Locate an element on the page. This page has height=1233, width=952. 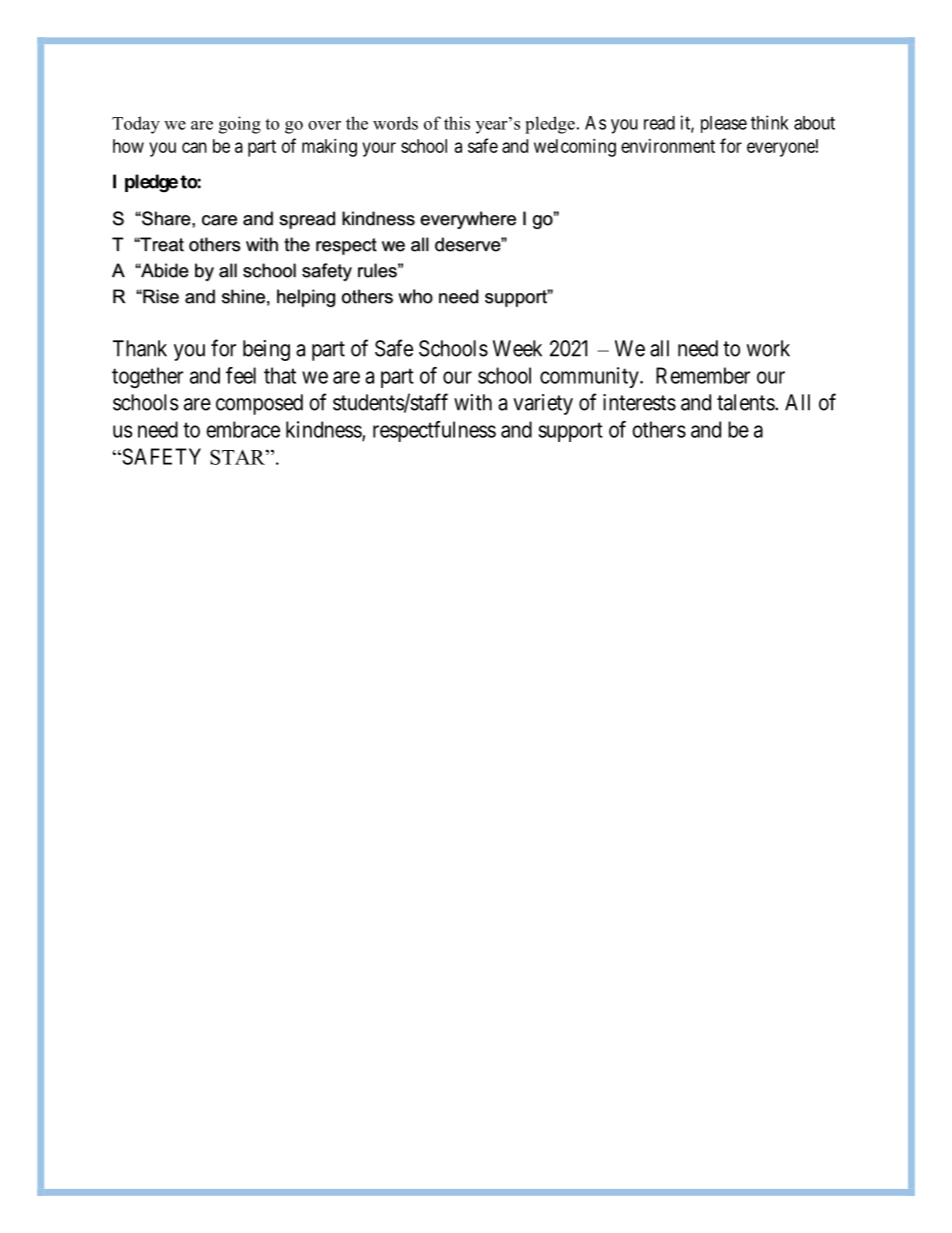
this is located at coordinates (457, 123).
